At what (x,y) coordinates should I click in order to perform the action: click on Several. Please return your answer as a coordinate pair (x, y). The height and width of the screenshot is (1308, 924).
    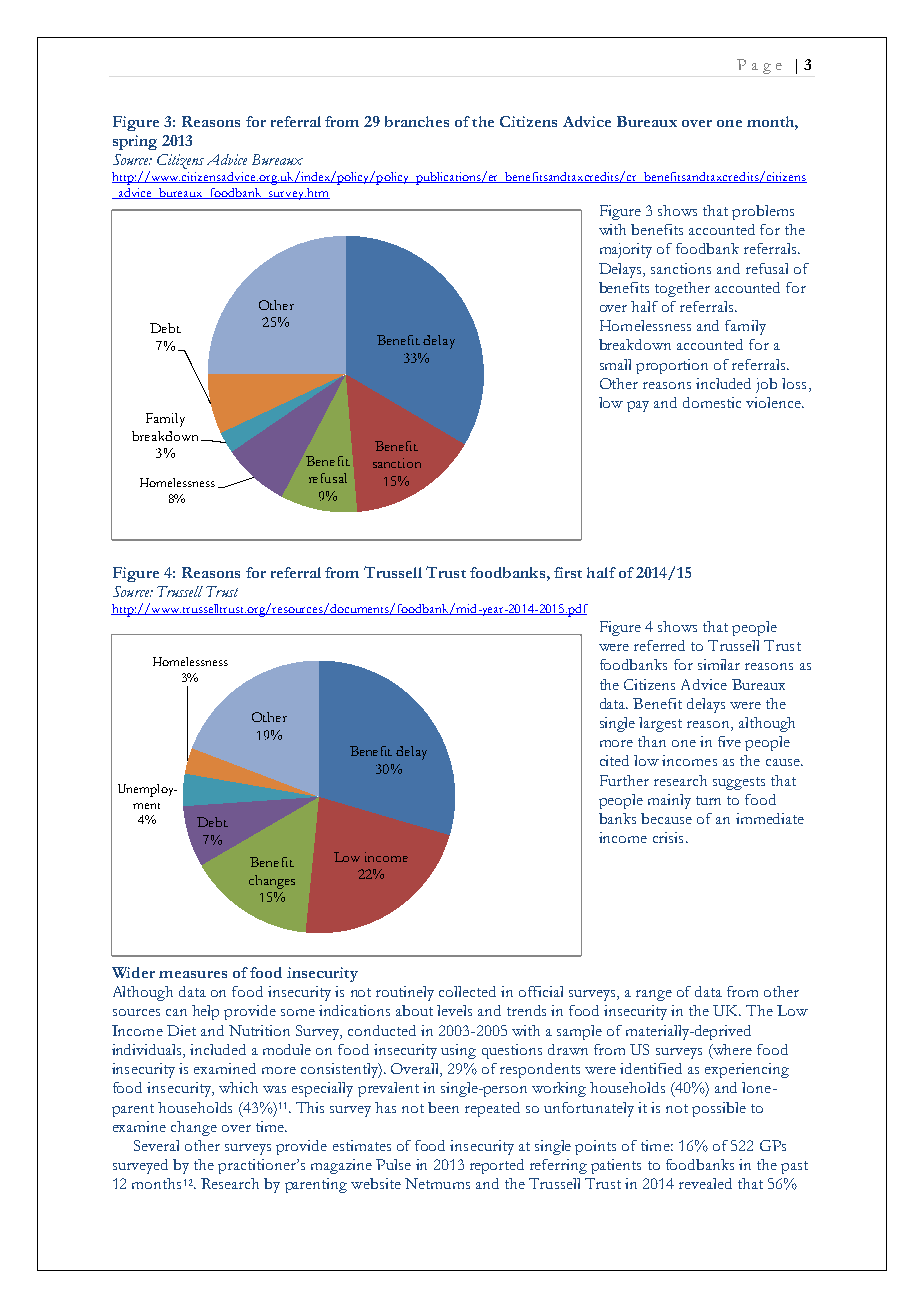
    Looking at the image, I should click on (156, 1145).
